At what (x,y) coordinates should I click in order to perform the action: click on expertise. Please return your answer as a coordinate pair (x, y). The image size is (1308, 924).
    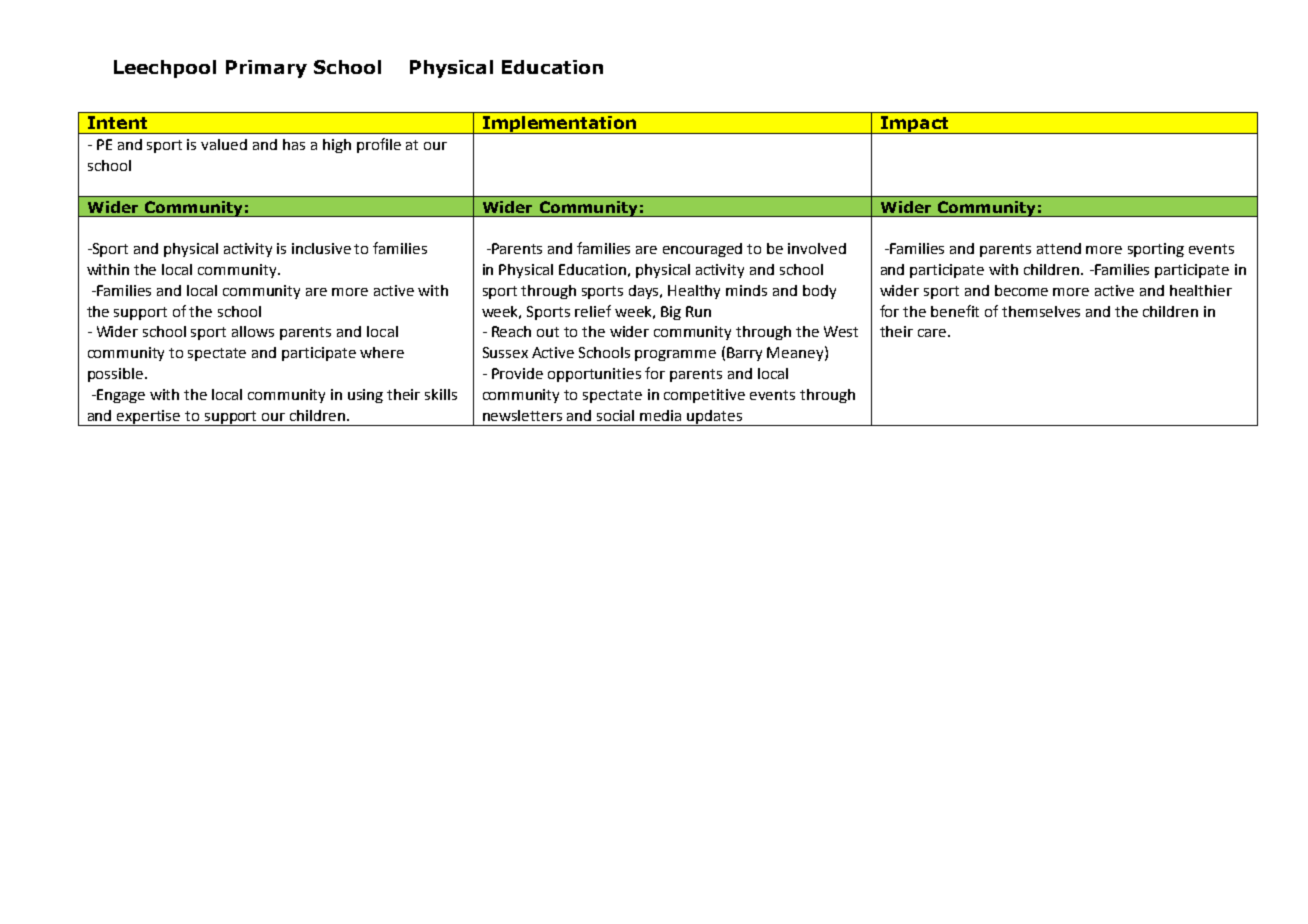
    Looking at the image, I should click on (149, 418).
